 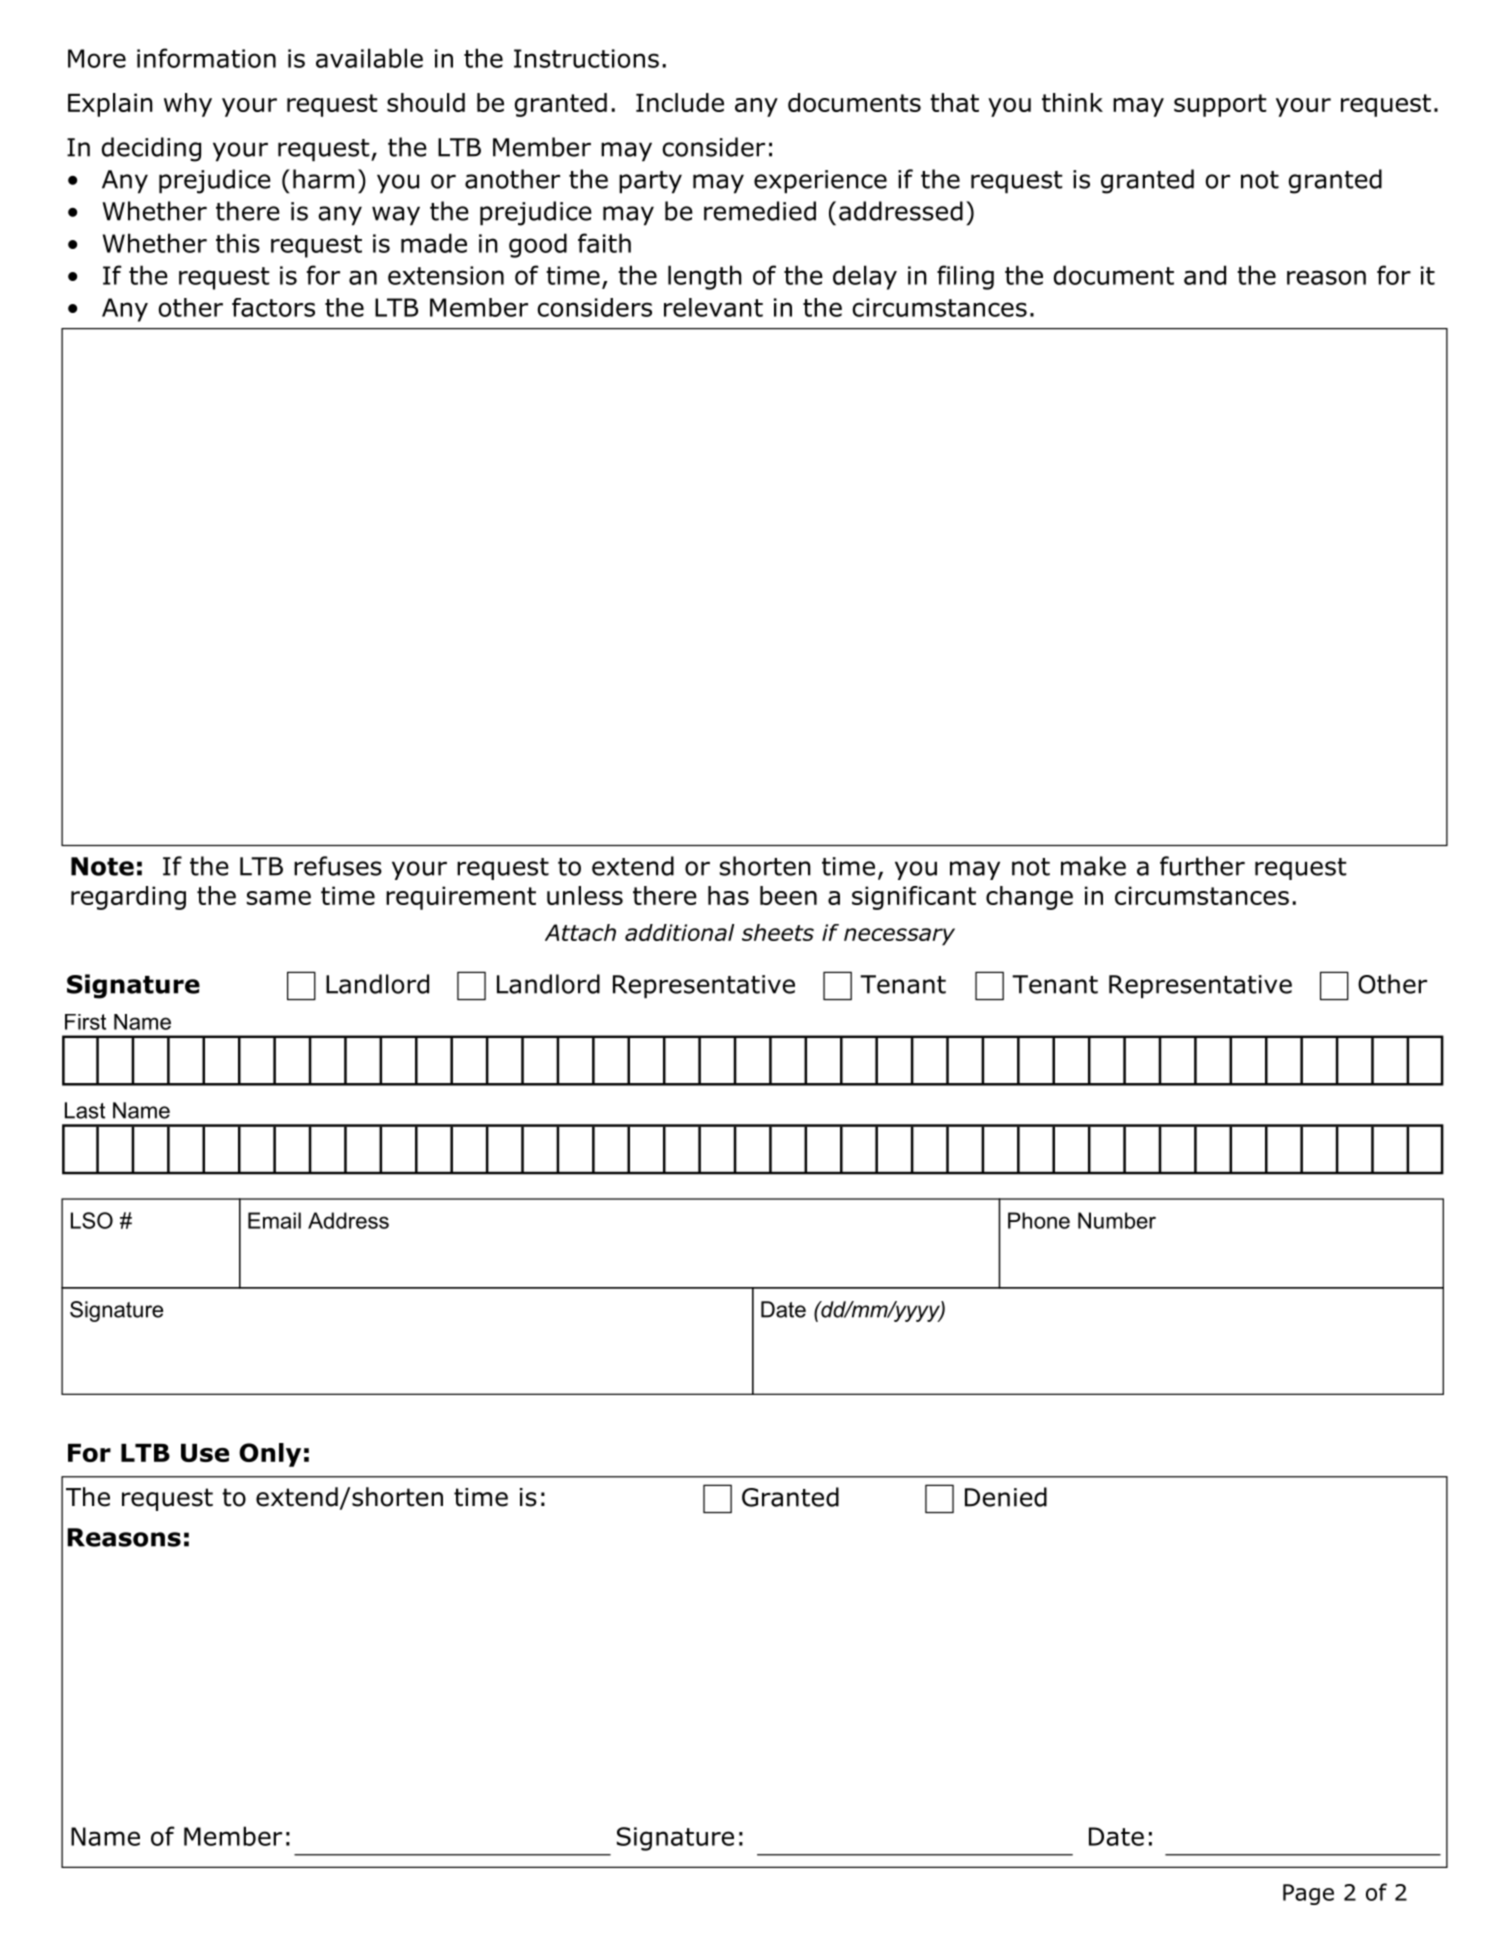 What do you see at coordinates (1117, 1220) in the screenshot?
I see `Number` at bounding box center [1117, 1220].
